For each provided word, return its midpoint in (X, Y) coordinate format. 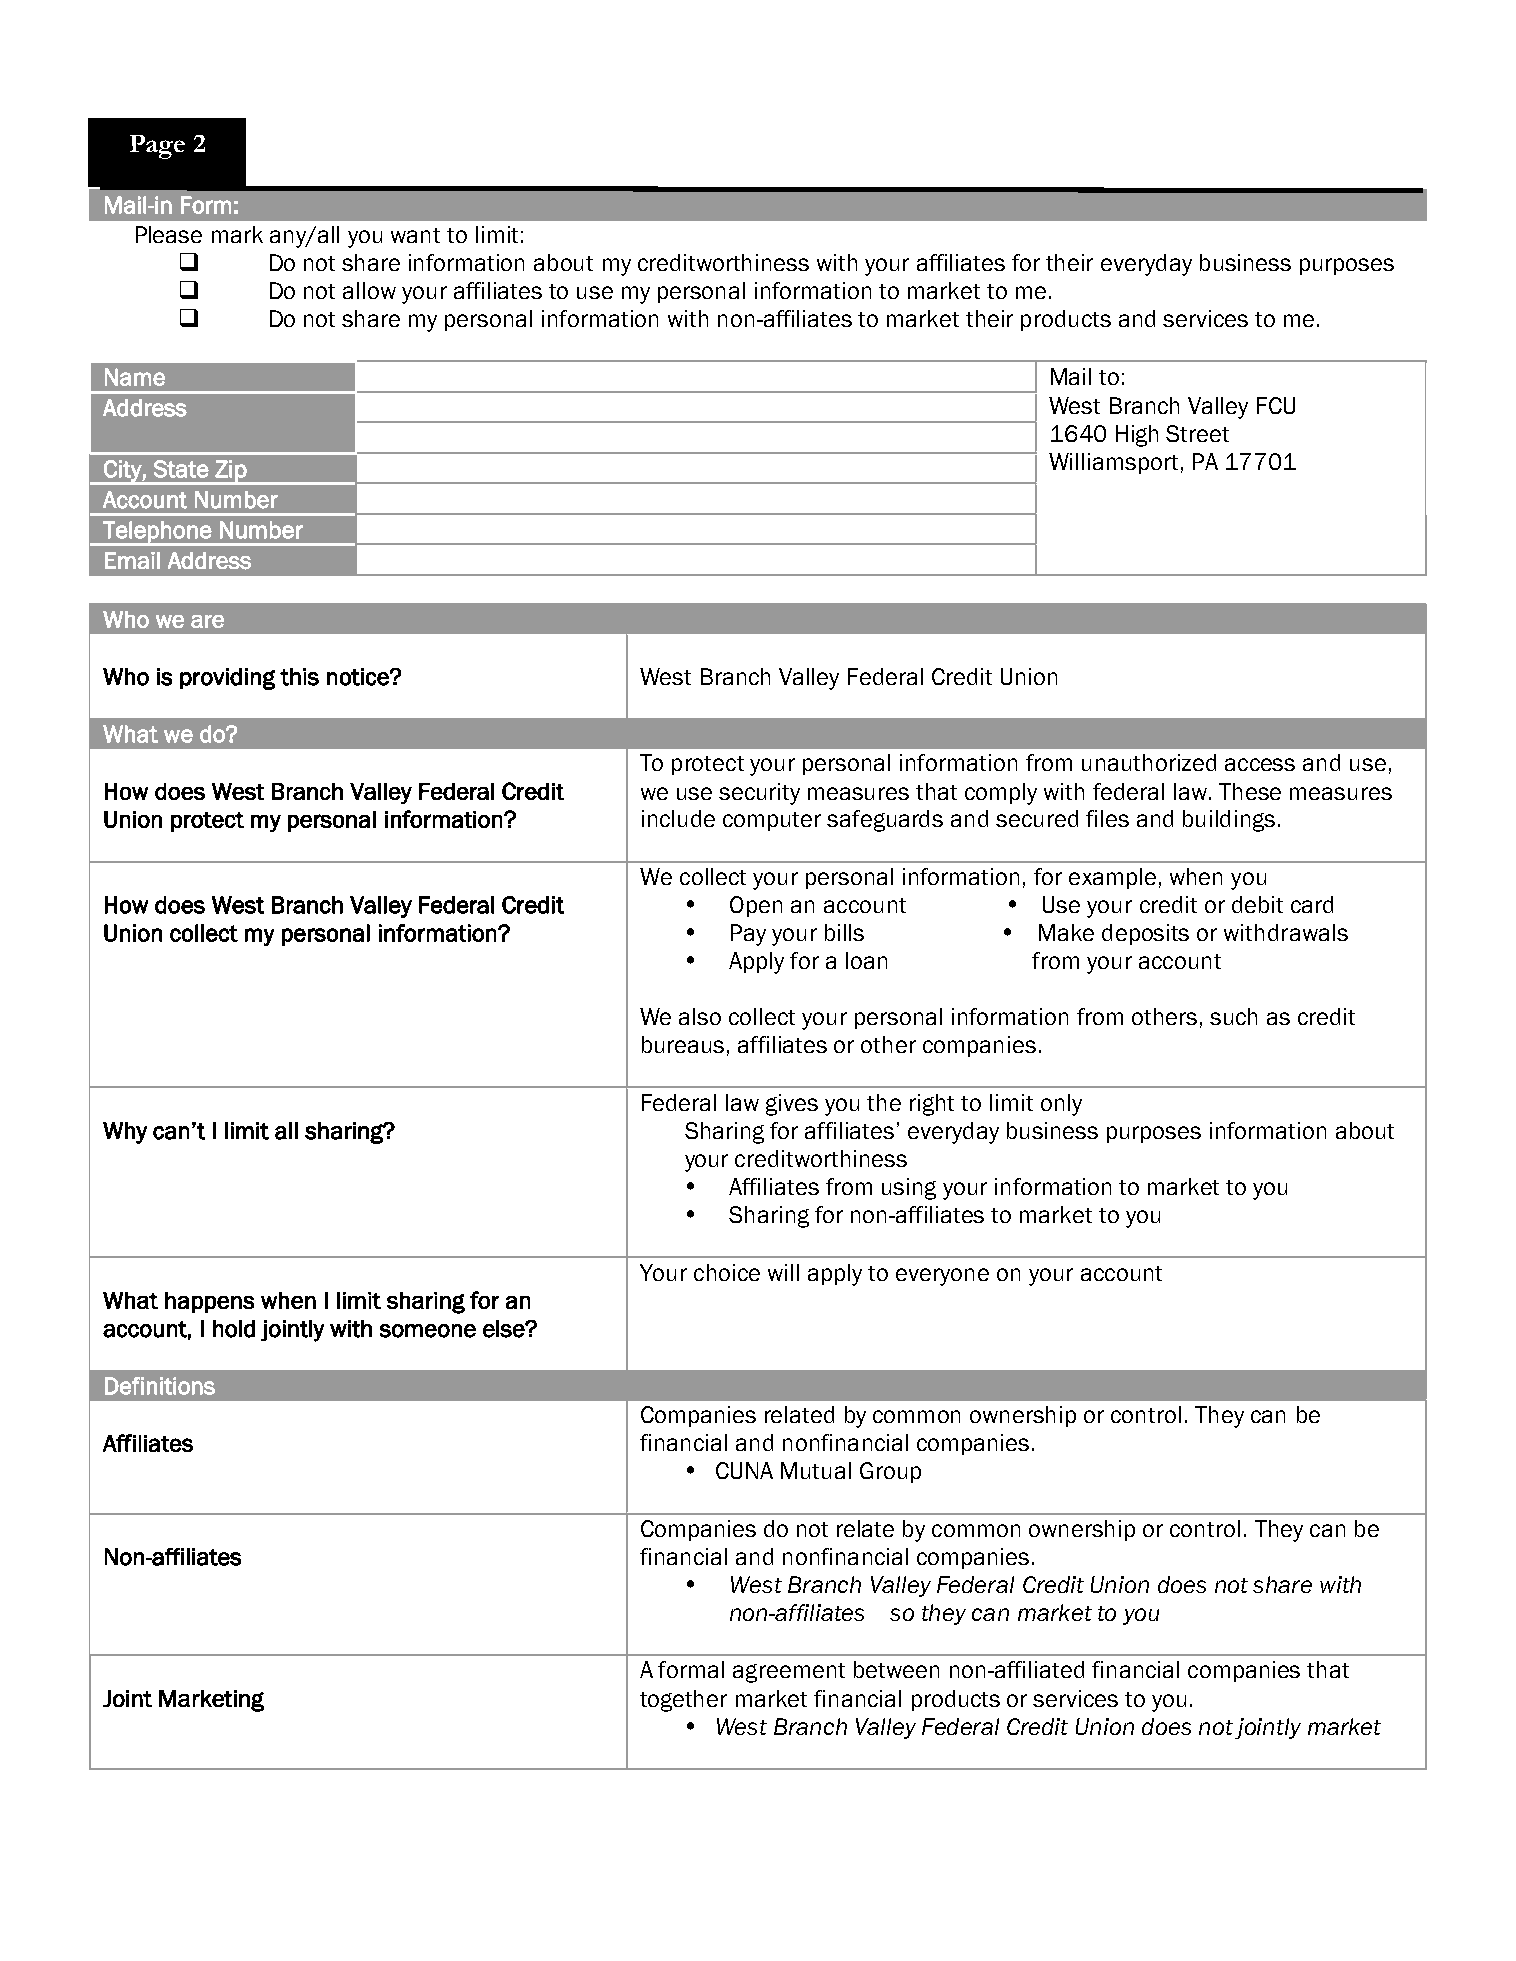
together (683, 1701)
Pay (748, 935)
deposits (1145, 934)
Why (125, 1133)
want (415, 235)
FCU (1276, 405)
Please (169, 234)
